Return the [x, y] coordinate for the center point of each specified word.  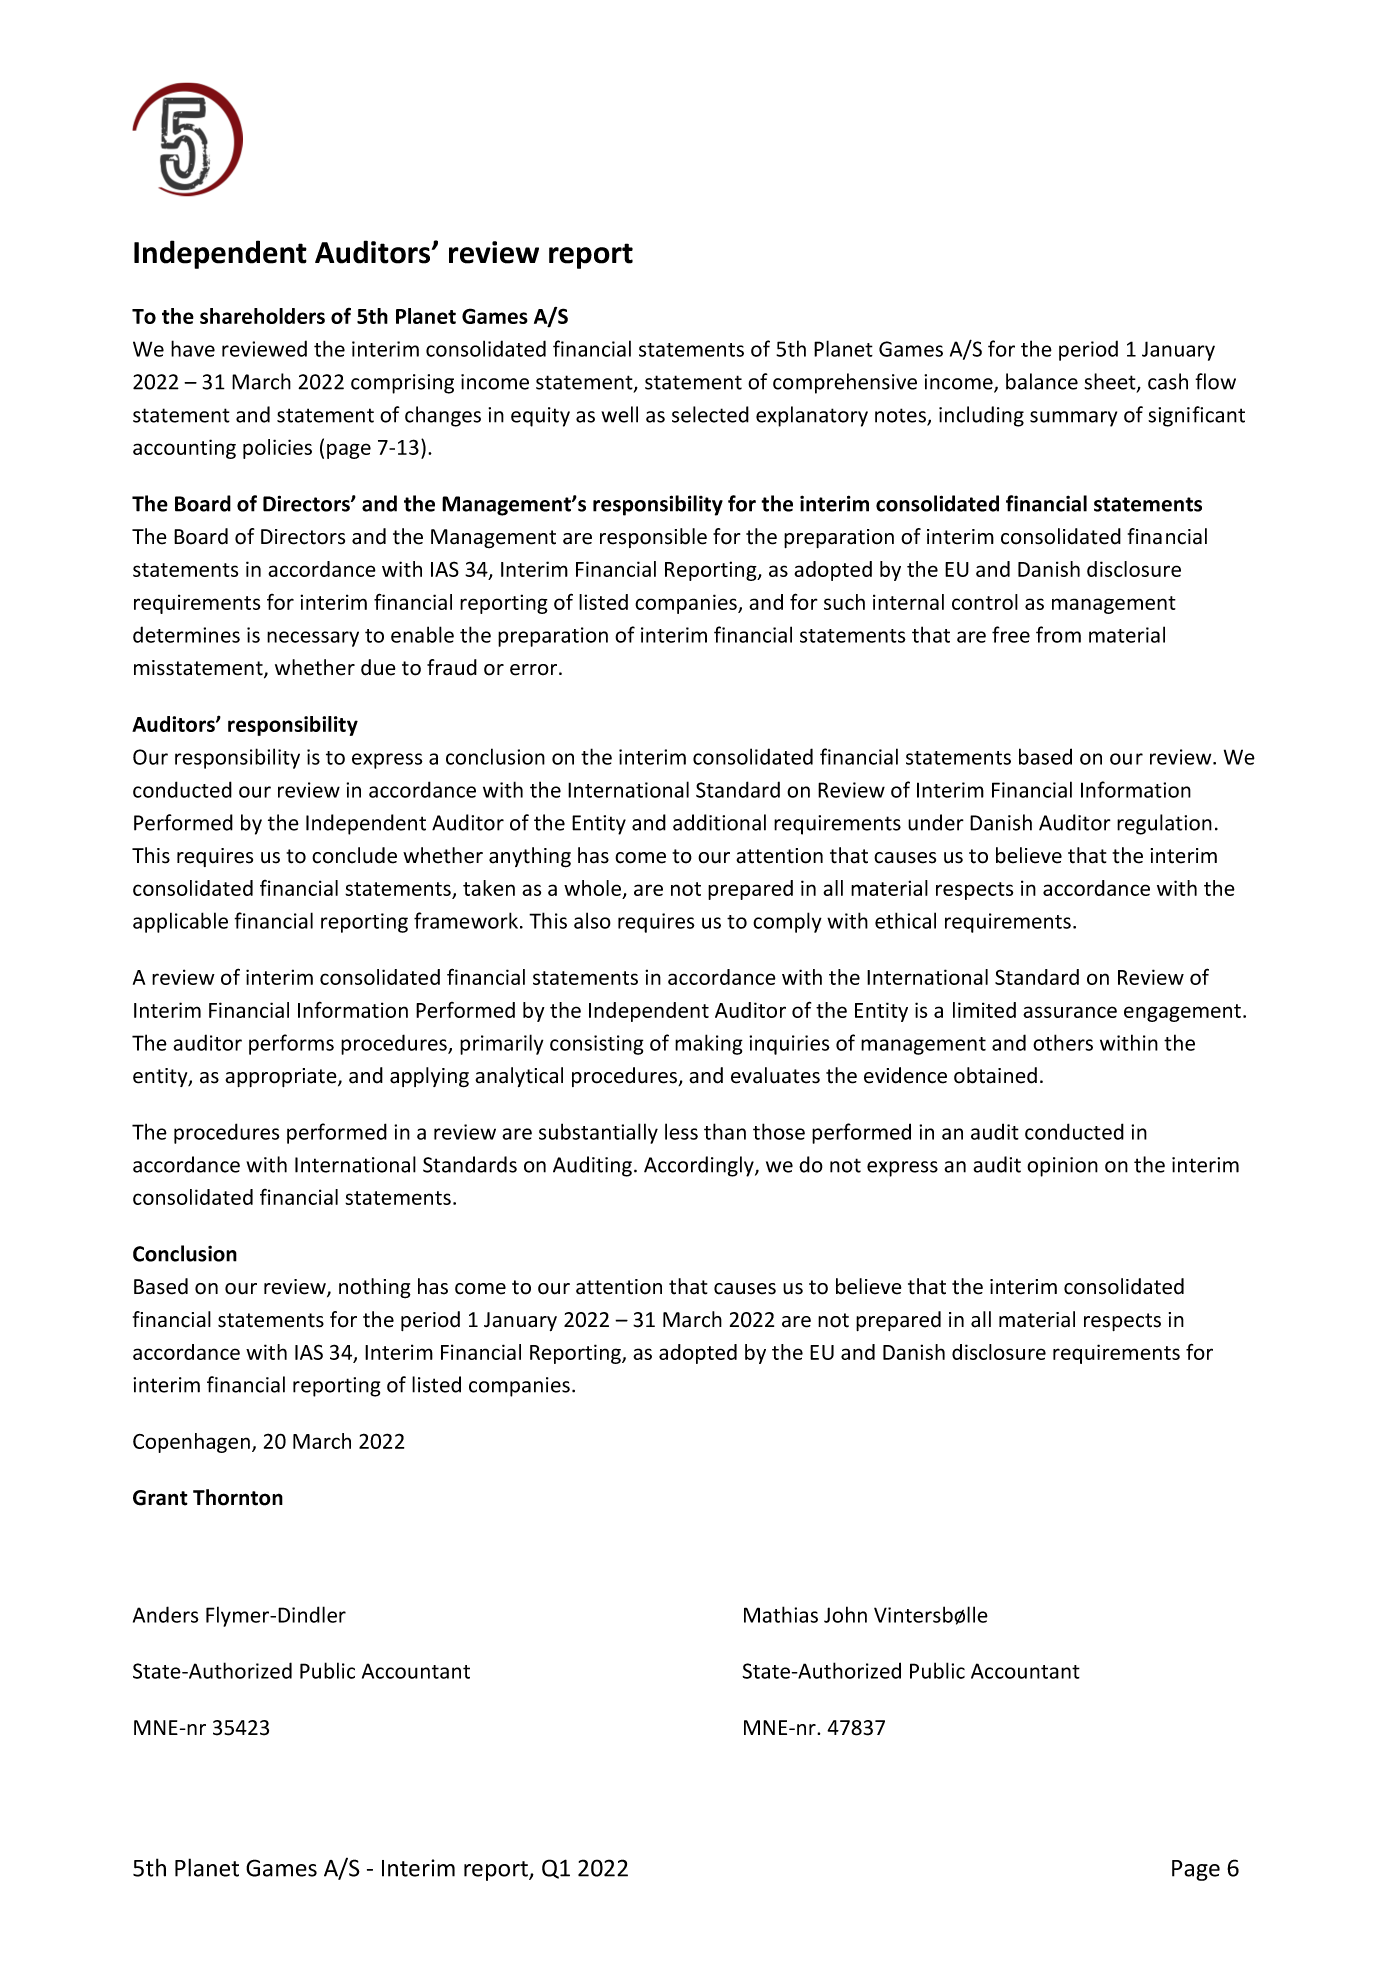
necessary [313, 639]
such [844, 602]
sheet [1111, 382]
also [592, 920]
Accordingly [700, 1166]
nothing [375, 1288]
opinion [1062, 1167]
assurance [1070, 1012]
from [1058, 634]
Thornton [238, 1497]
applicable [180, 922]
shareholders [262, 316]
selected [710, 414]
